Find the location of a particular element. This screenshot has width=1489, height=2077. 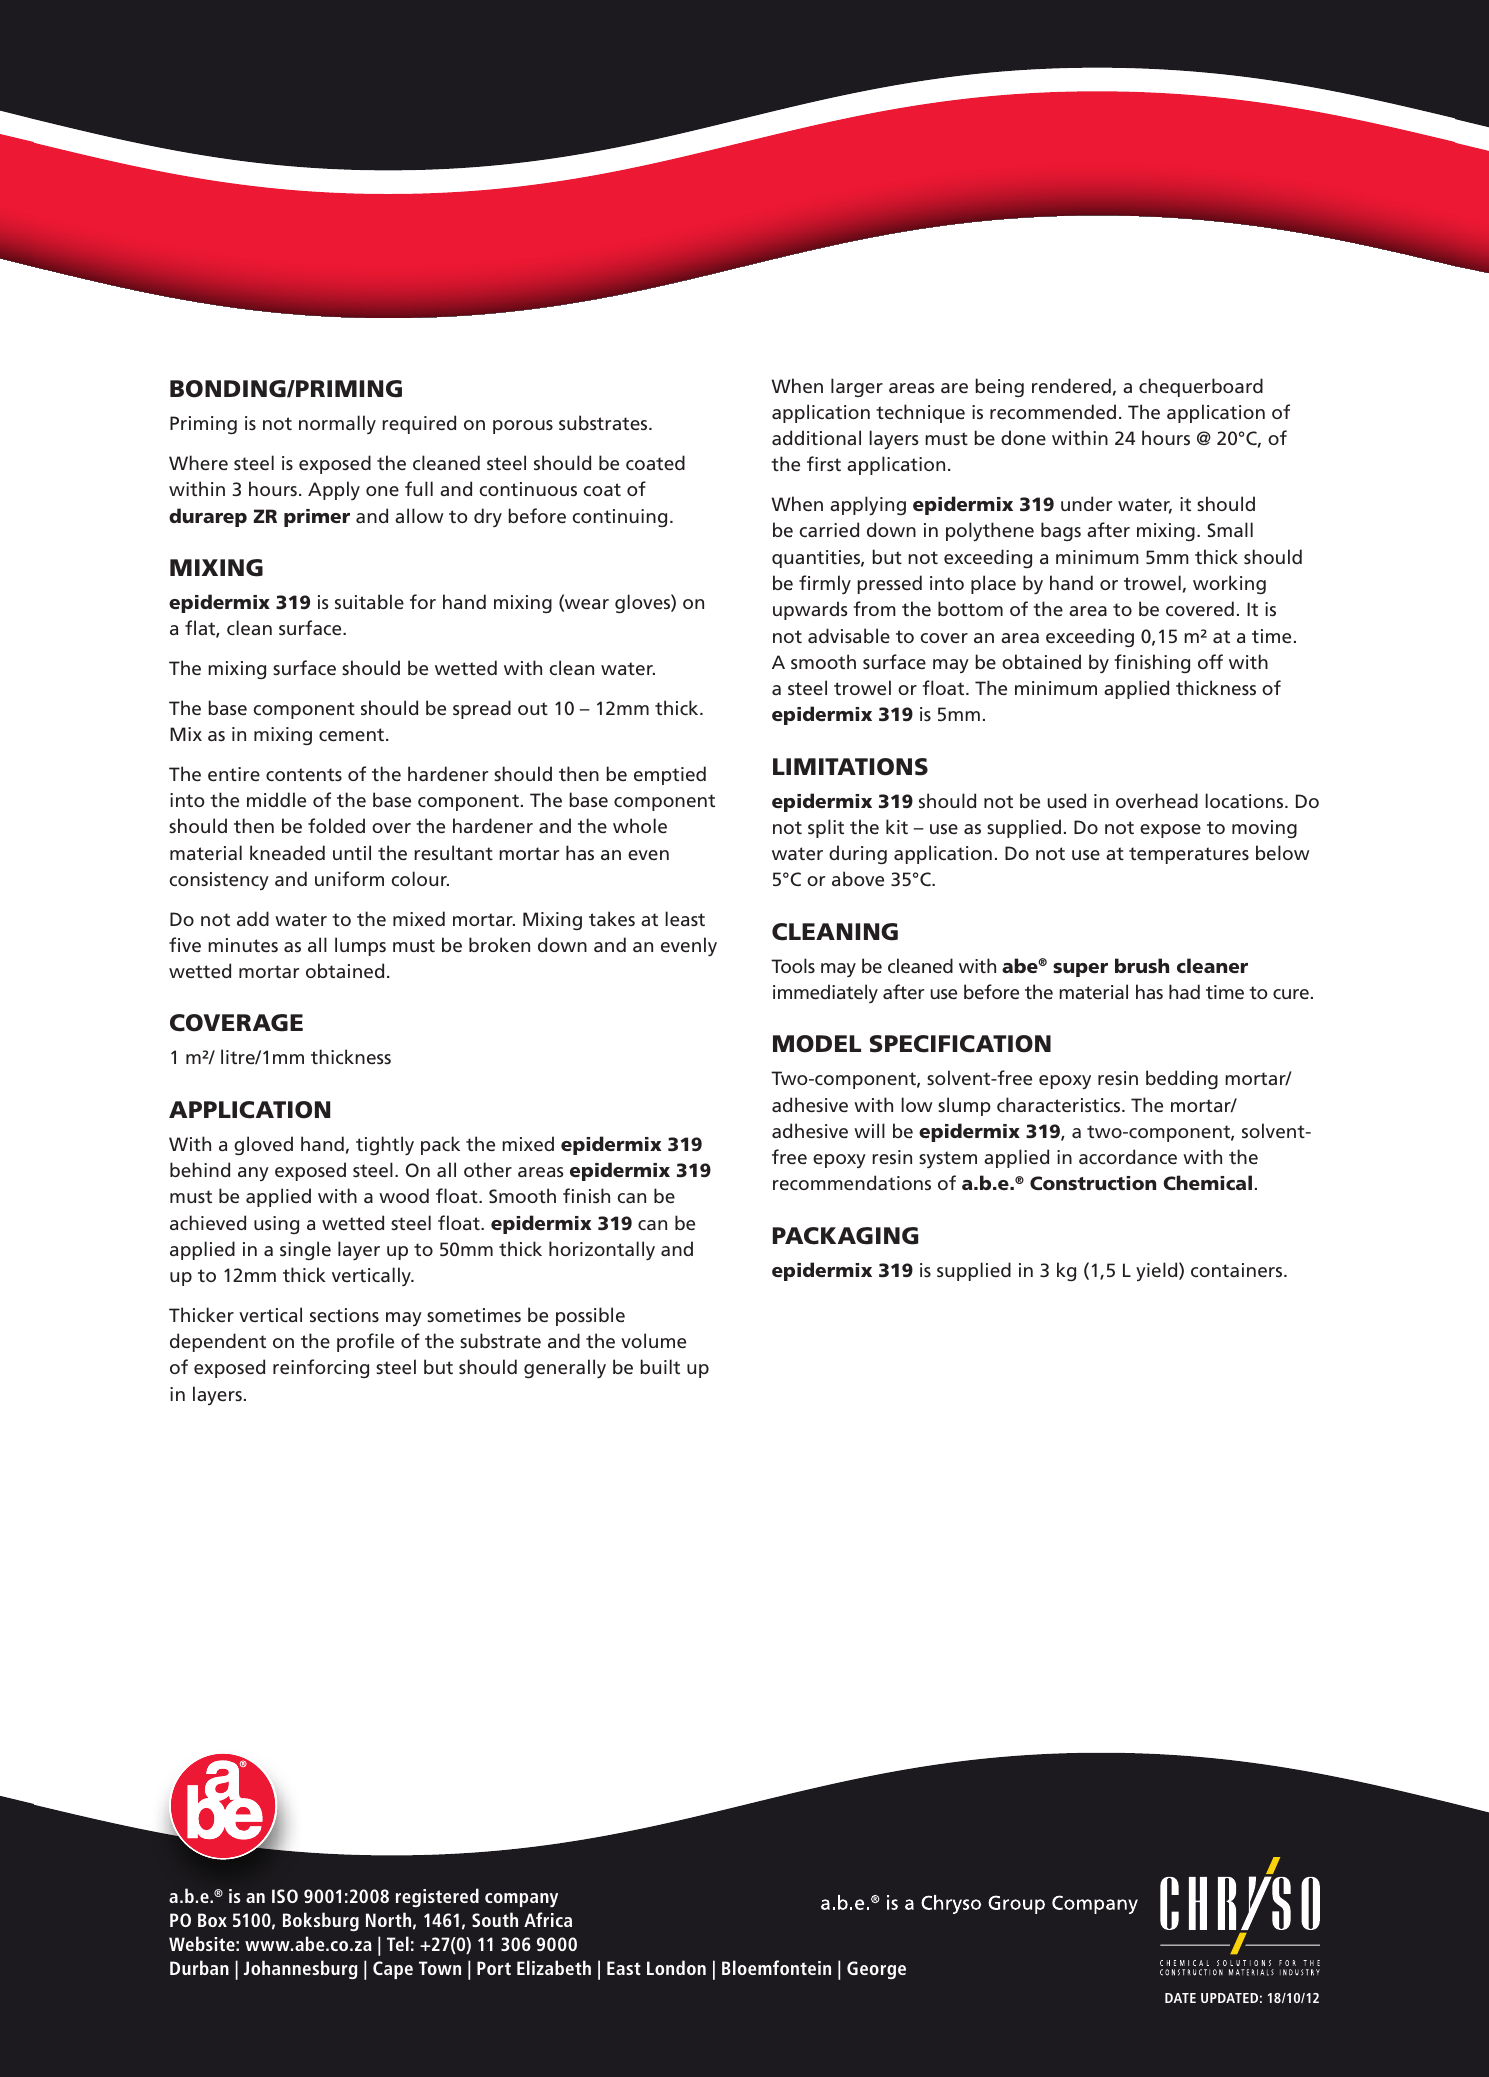

gloved is located at coordinates (263, 1145).
